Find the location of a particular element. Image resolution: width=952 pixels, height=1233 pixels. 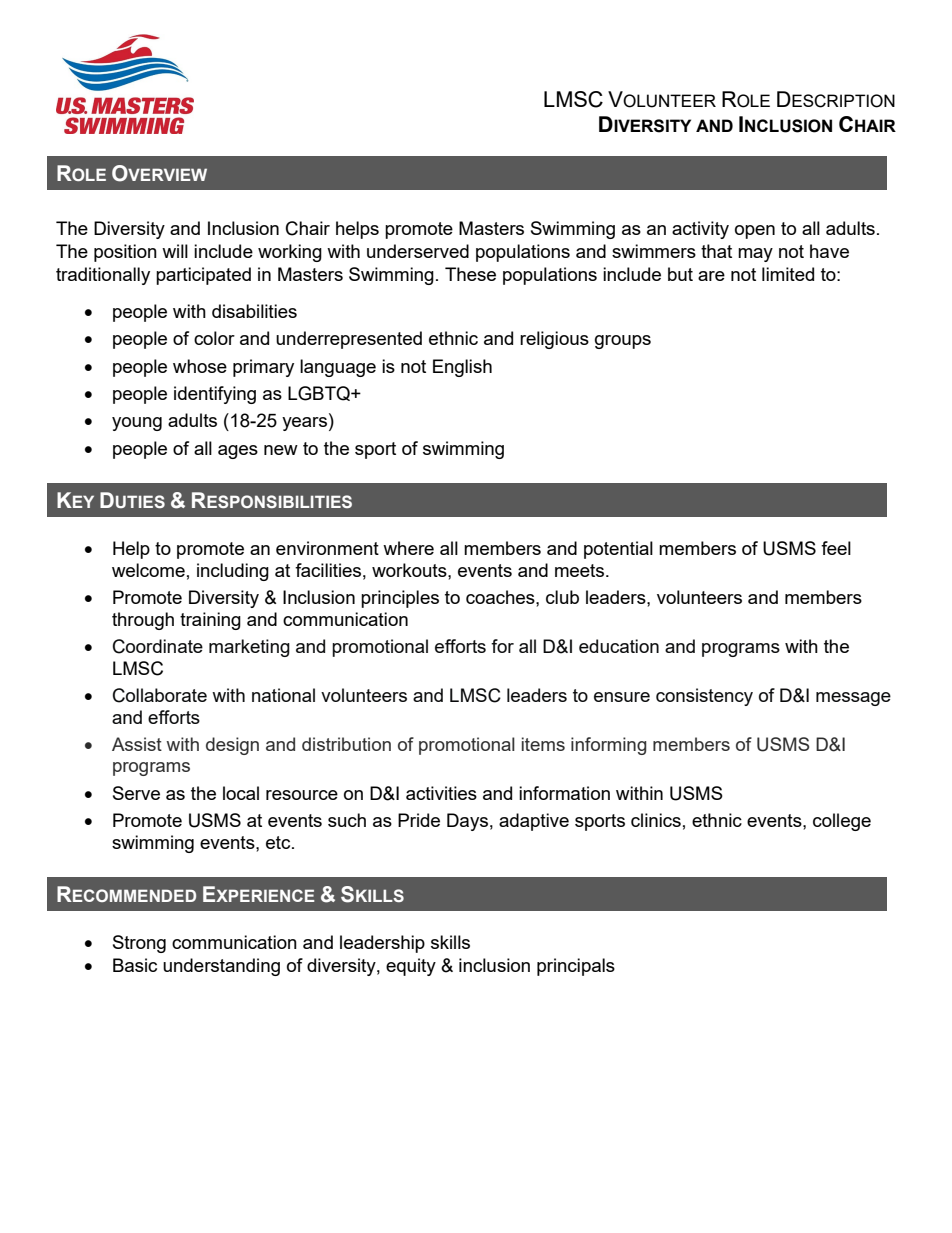

will is located at coordinates (175, 251).
